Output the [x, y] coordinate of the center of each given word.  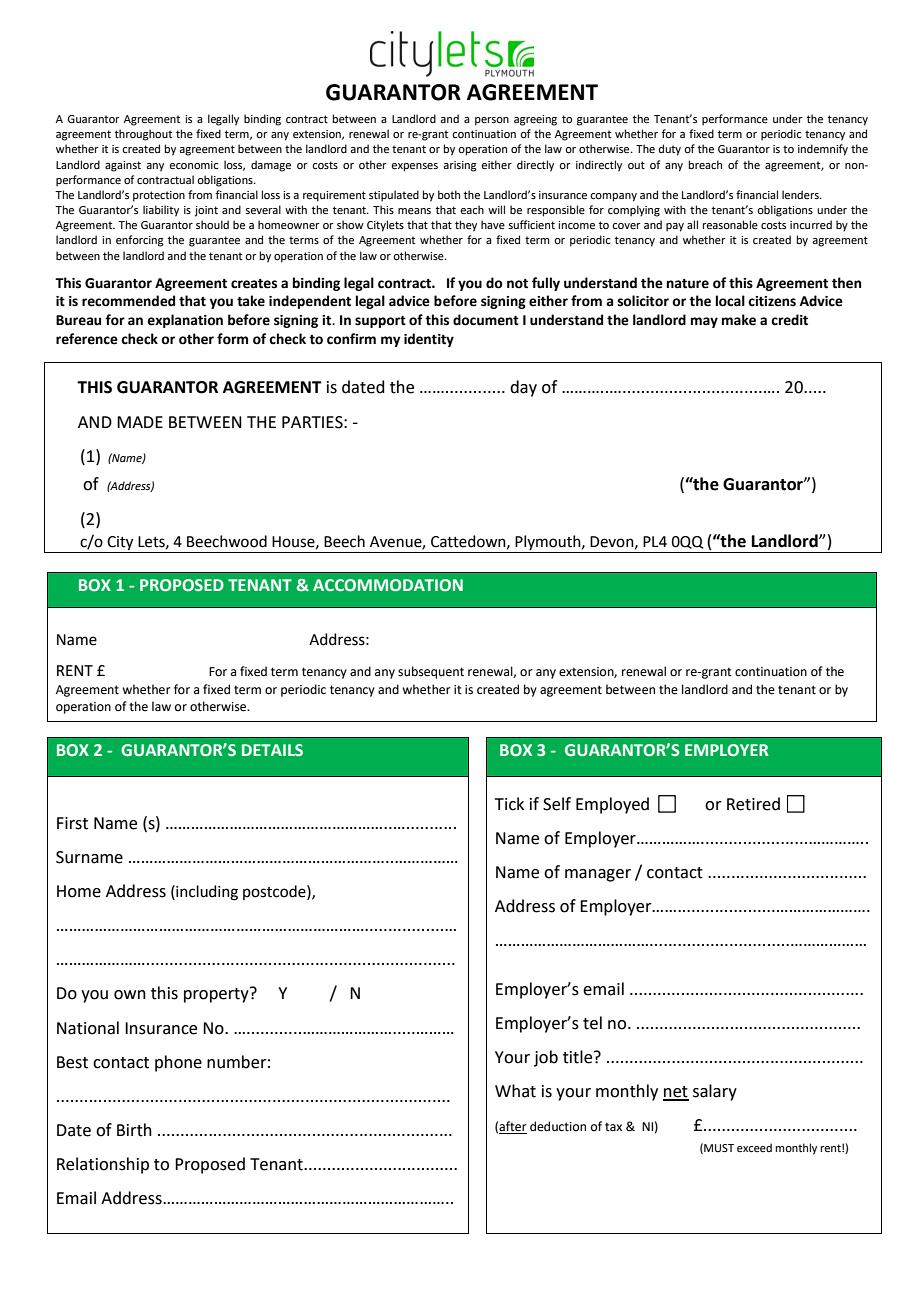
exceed [754, 1147]
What [515, 1091]
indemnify [823, 150]
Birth [134, 1130]
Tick [509, 804]
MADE [140, 422]
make [739, 320]
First [72, 823]
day [523, 388]
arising [460, 166]
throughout [143, 135]
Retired [753, 804]
